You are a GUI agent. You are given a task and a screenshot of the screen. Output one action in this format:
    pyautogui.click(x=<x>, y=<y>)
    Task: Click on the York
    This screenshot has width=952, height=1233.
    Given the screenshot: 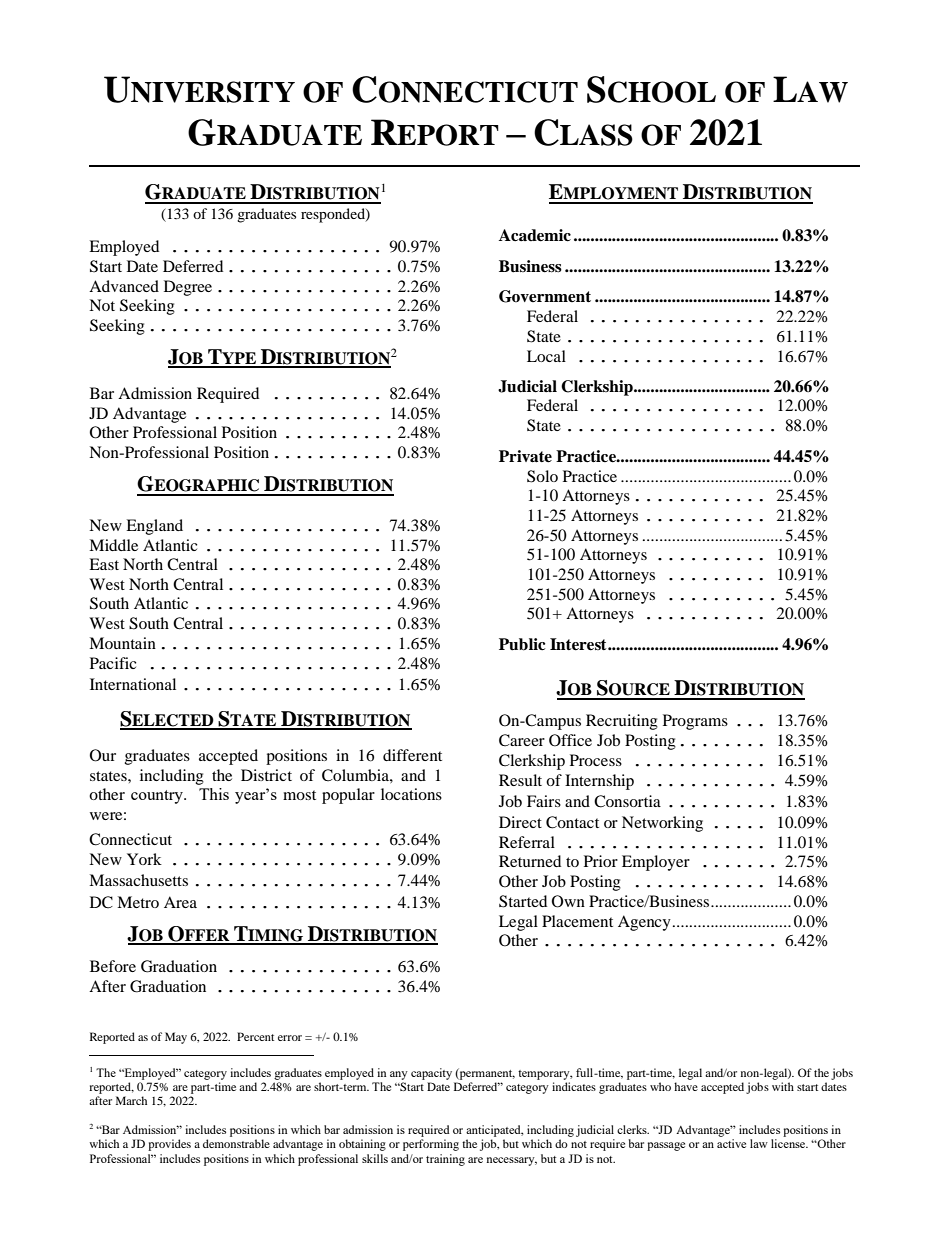 What is the action you would take?
    pyautogui.click(x=144, y=859)
